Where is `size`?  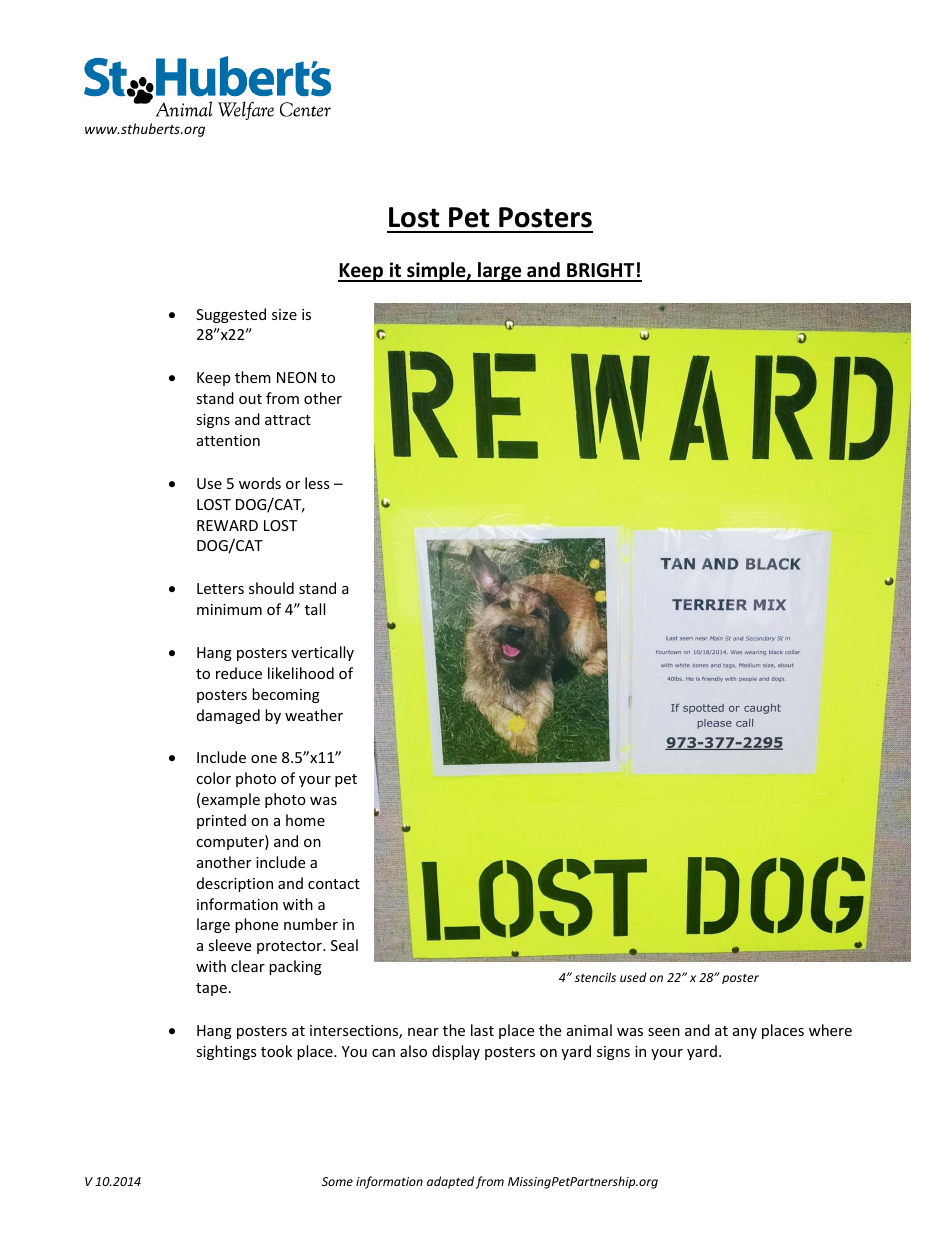
size is located at coordinates (284, 314).
